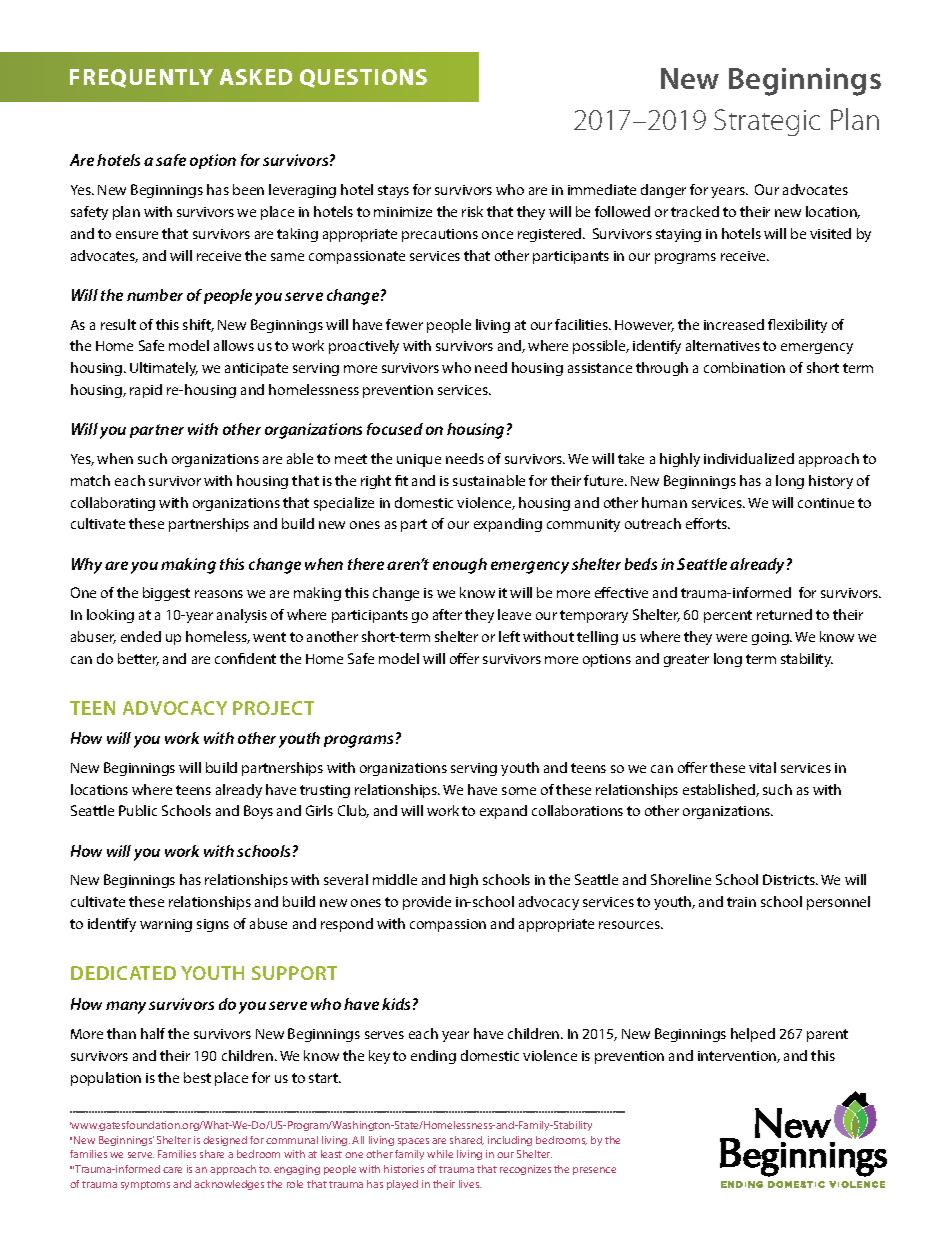  Describe the element at coordinates (440, 1154) in the screenshot. I see `while` at that location.
